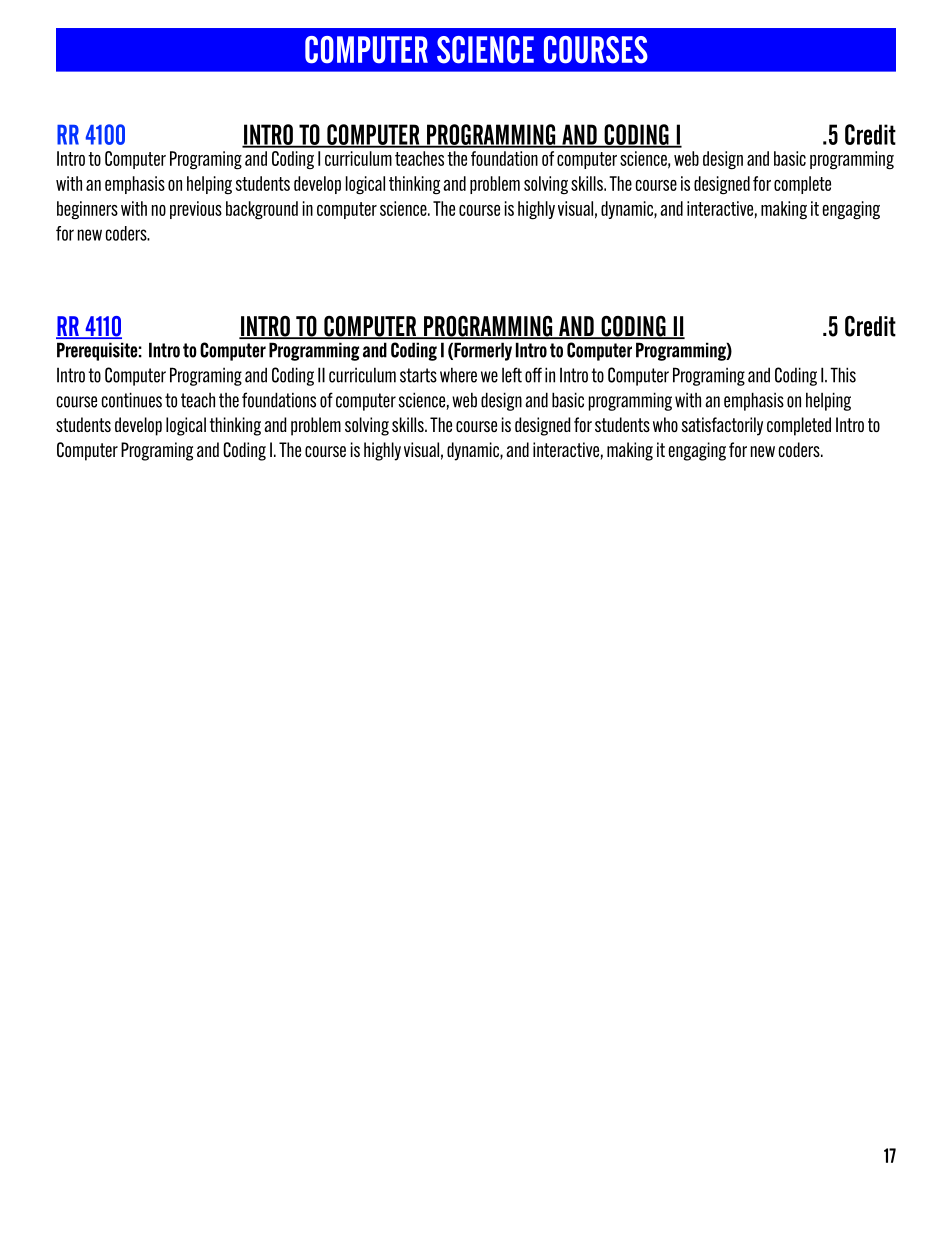 Image resolution: width=952 pixels, height=1233 pixels. I want to click on where, so click(458, 375).
